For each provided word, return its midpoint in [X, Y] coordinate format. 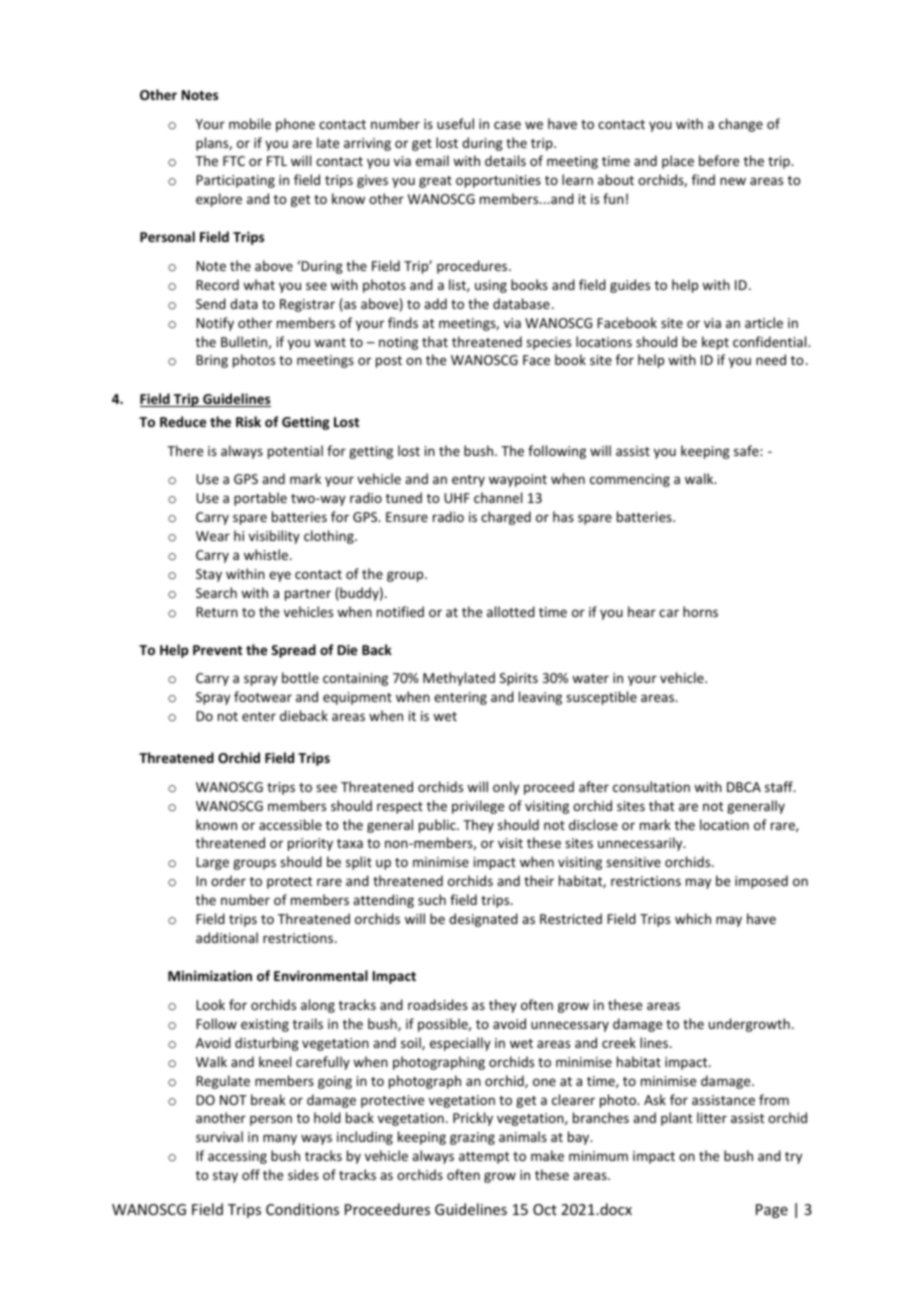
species [548, 343]
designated [483, 920]
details [505, 160]
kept [715, 343]
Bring [212, 361]
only [506, 788]
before [719, 160]
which [693, 918]
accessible [290, 824]
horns [700, 611]
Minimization [210, 975]
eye [280, 576]
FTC [234, 161]
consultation [651, 786]
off [251, 1174]
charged [506, 518]
